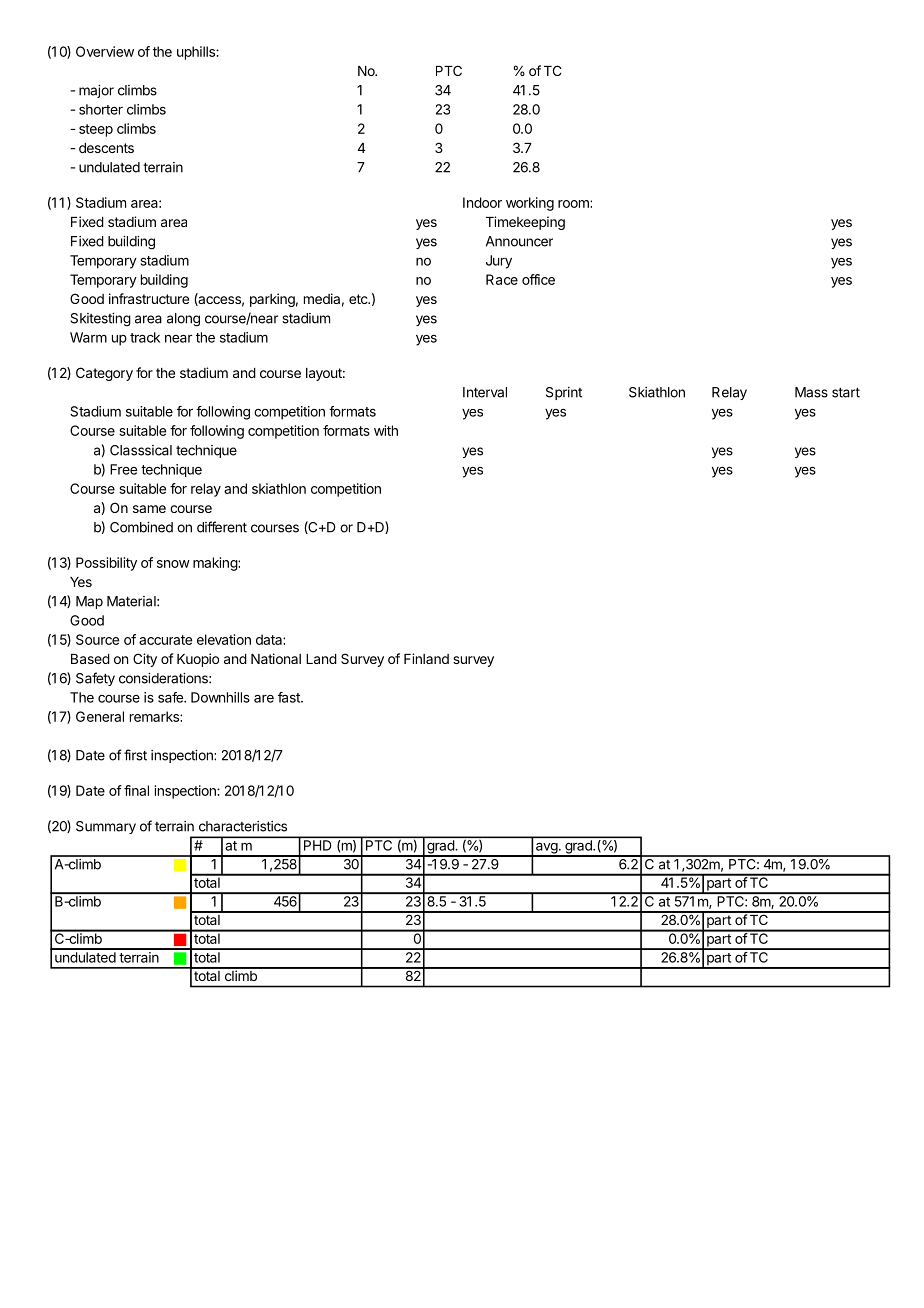 This screenshot has height=1308, width=924. I want to click on Mass, so click(811, 392).
